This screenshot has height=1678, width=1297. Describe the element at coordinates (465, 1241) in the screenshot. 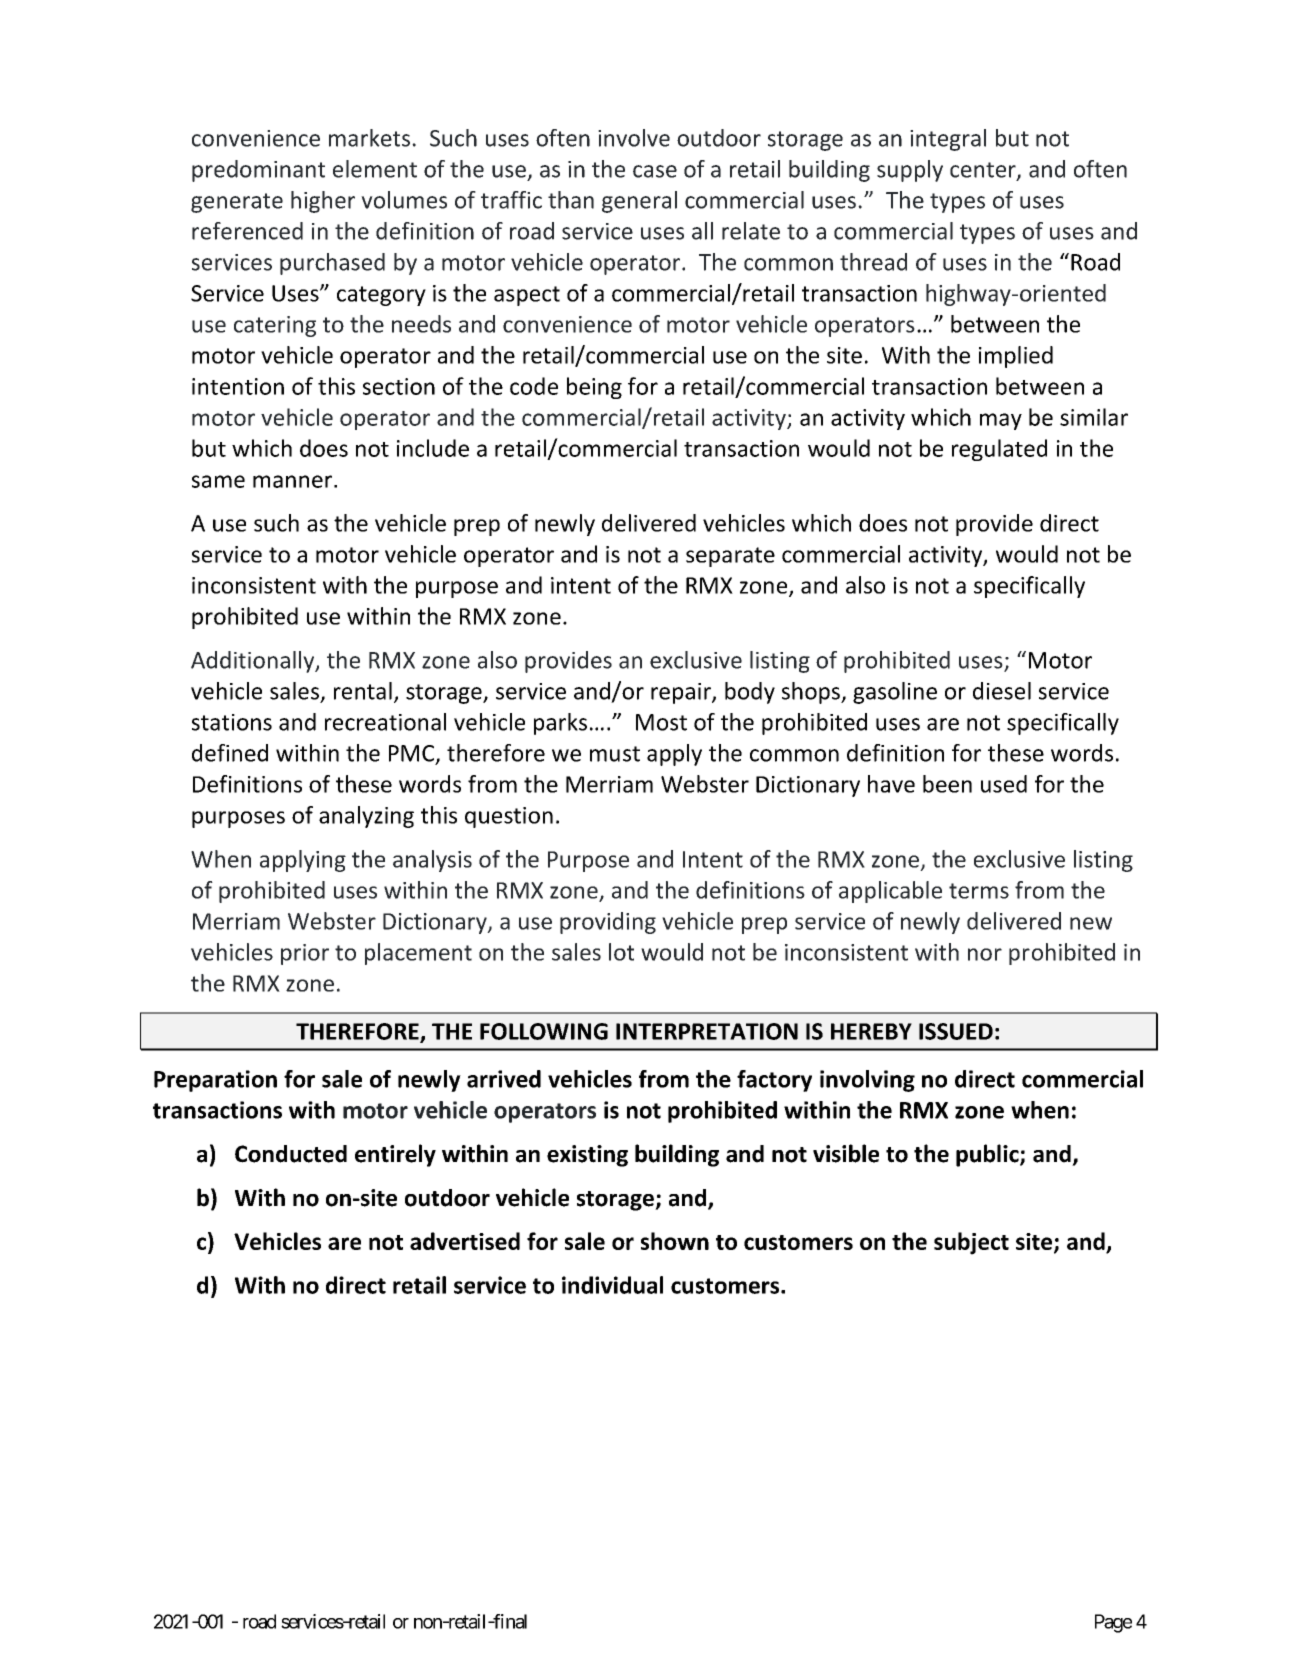

I see `advertised` at that location.
